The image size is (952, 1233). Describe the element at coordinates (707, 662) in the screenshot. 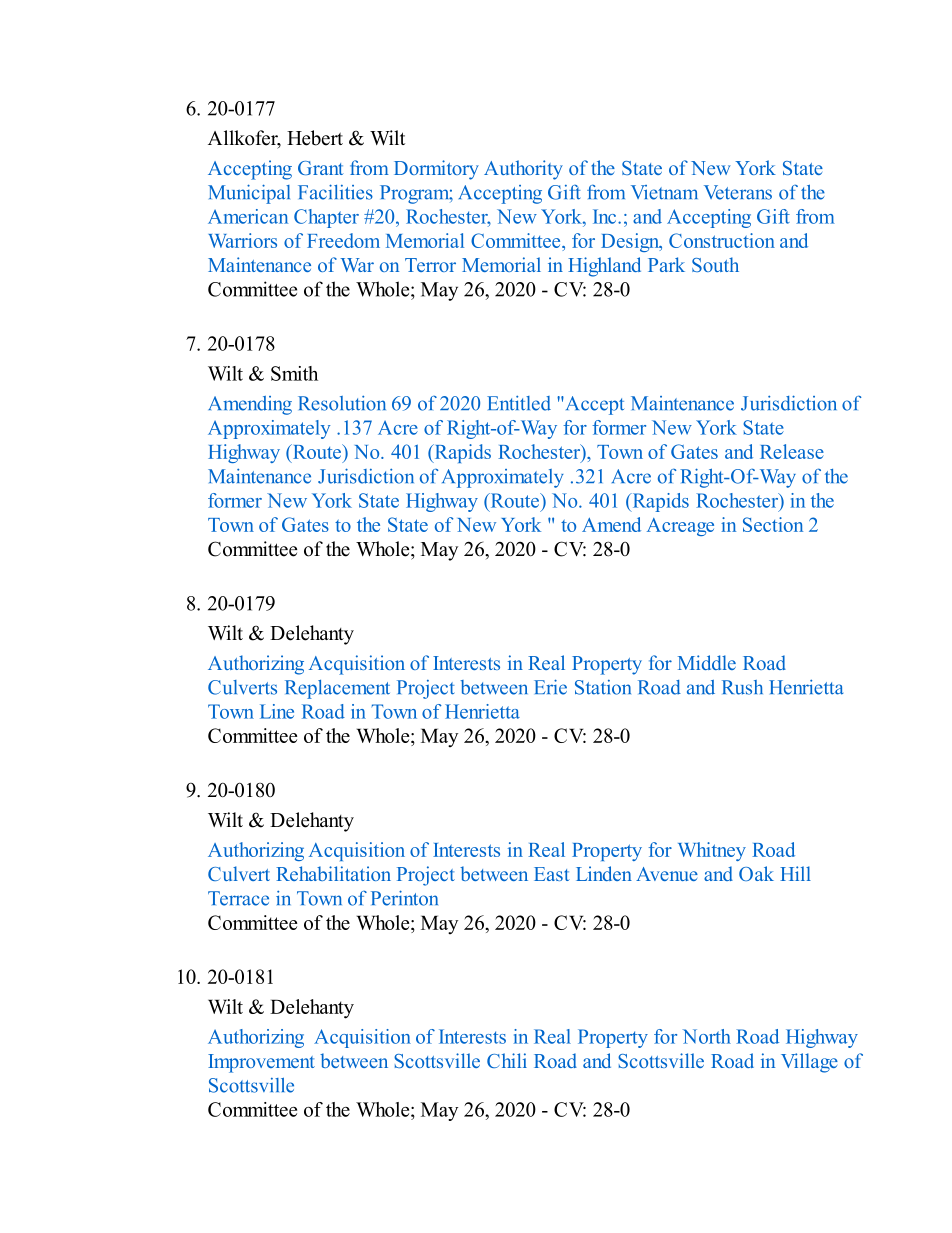

I see `Middle` at that location.
